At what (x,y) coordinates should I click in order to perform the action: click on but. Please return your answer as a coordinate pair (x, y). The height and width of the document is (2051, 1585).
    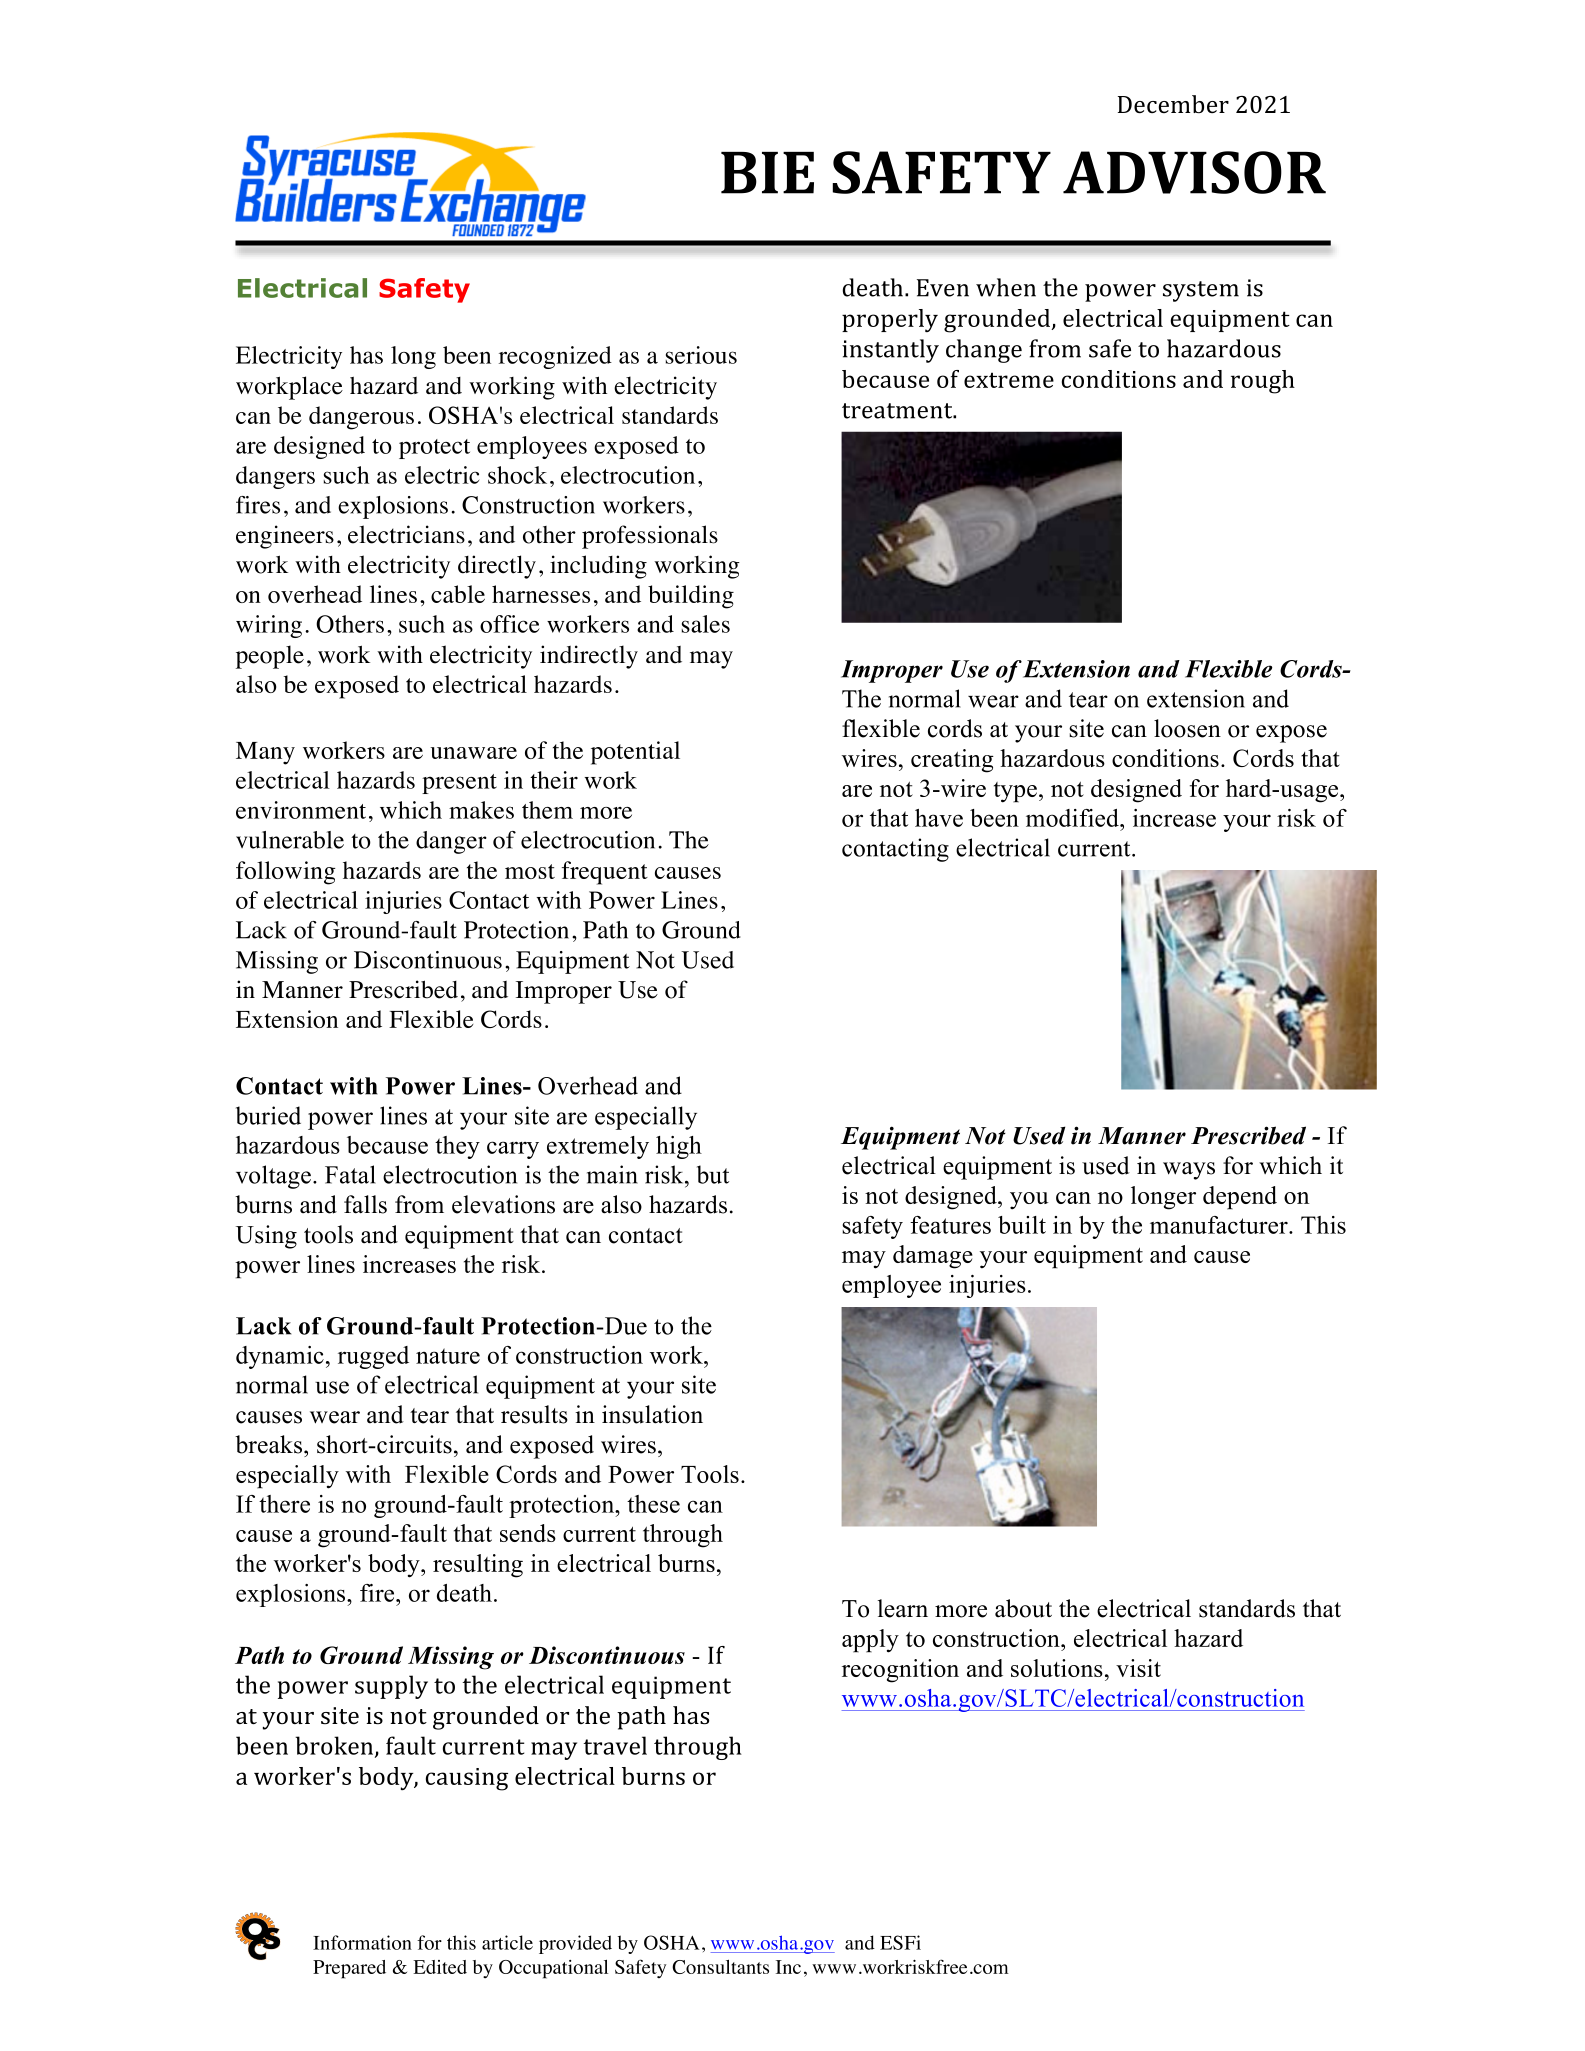
    Looking at the image, I should click on (713, 1174).
